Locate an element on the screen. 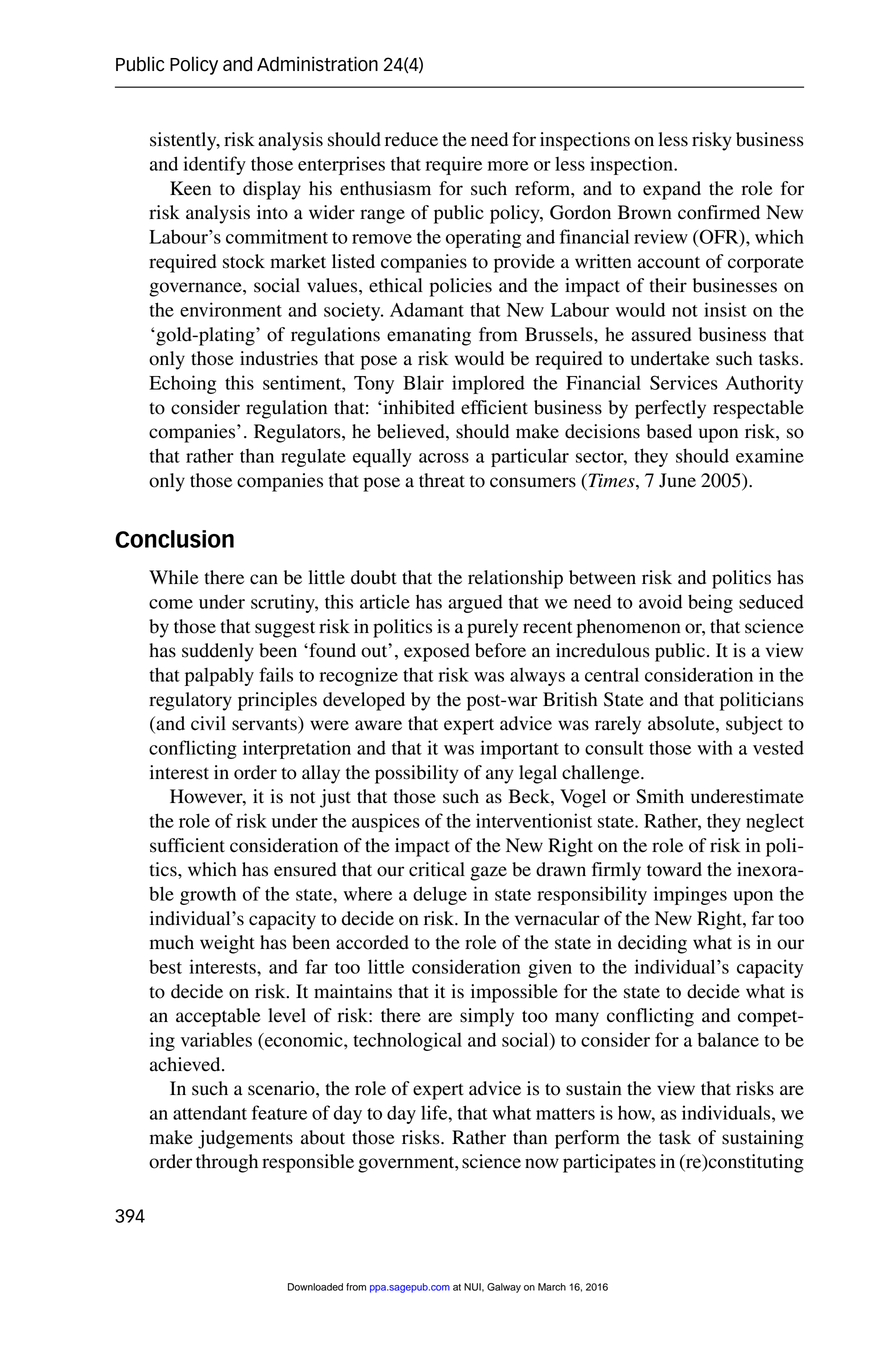 This screenshot has height=1345, width=896. reduce is located at coordinates (411, 139).
